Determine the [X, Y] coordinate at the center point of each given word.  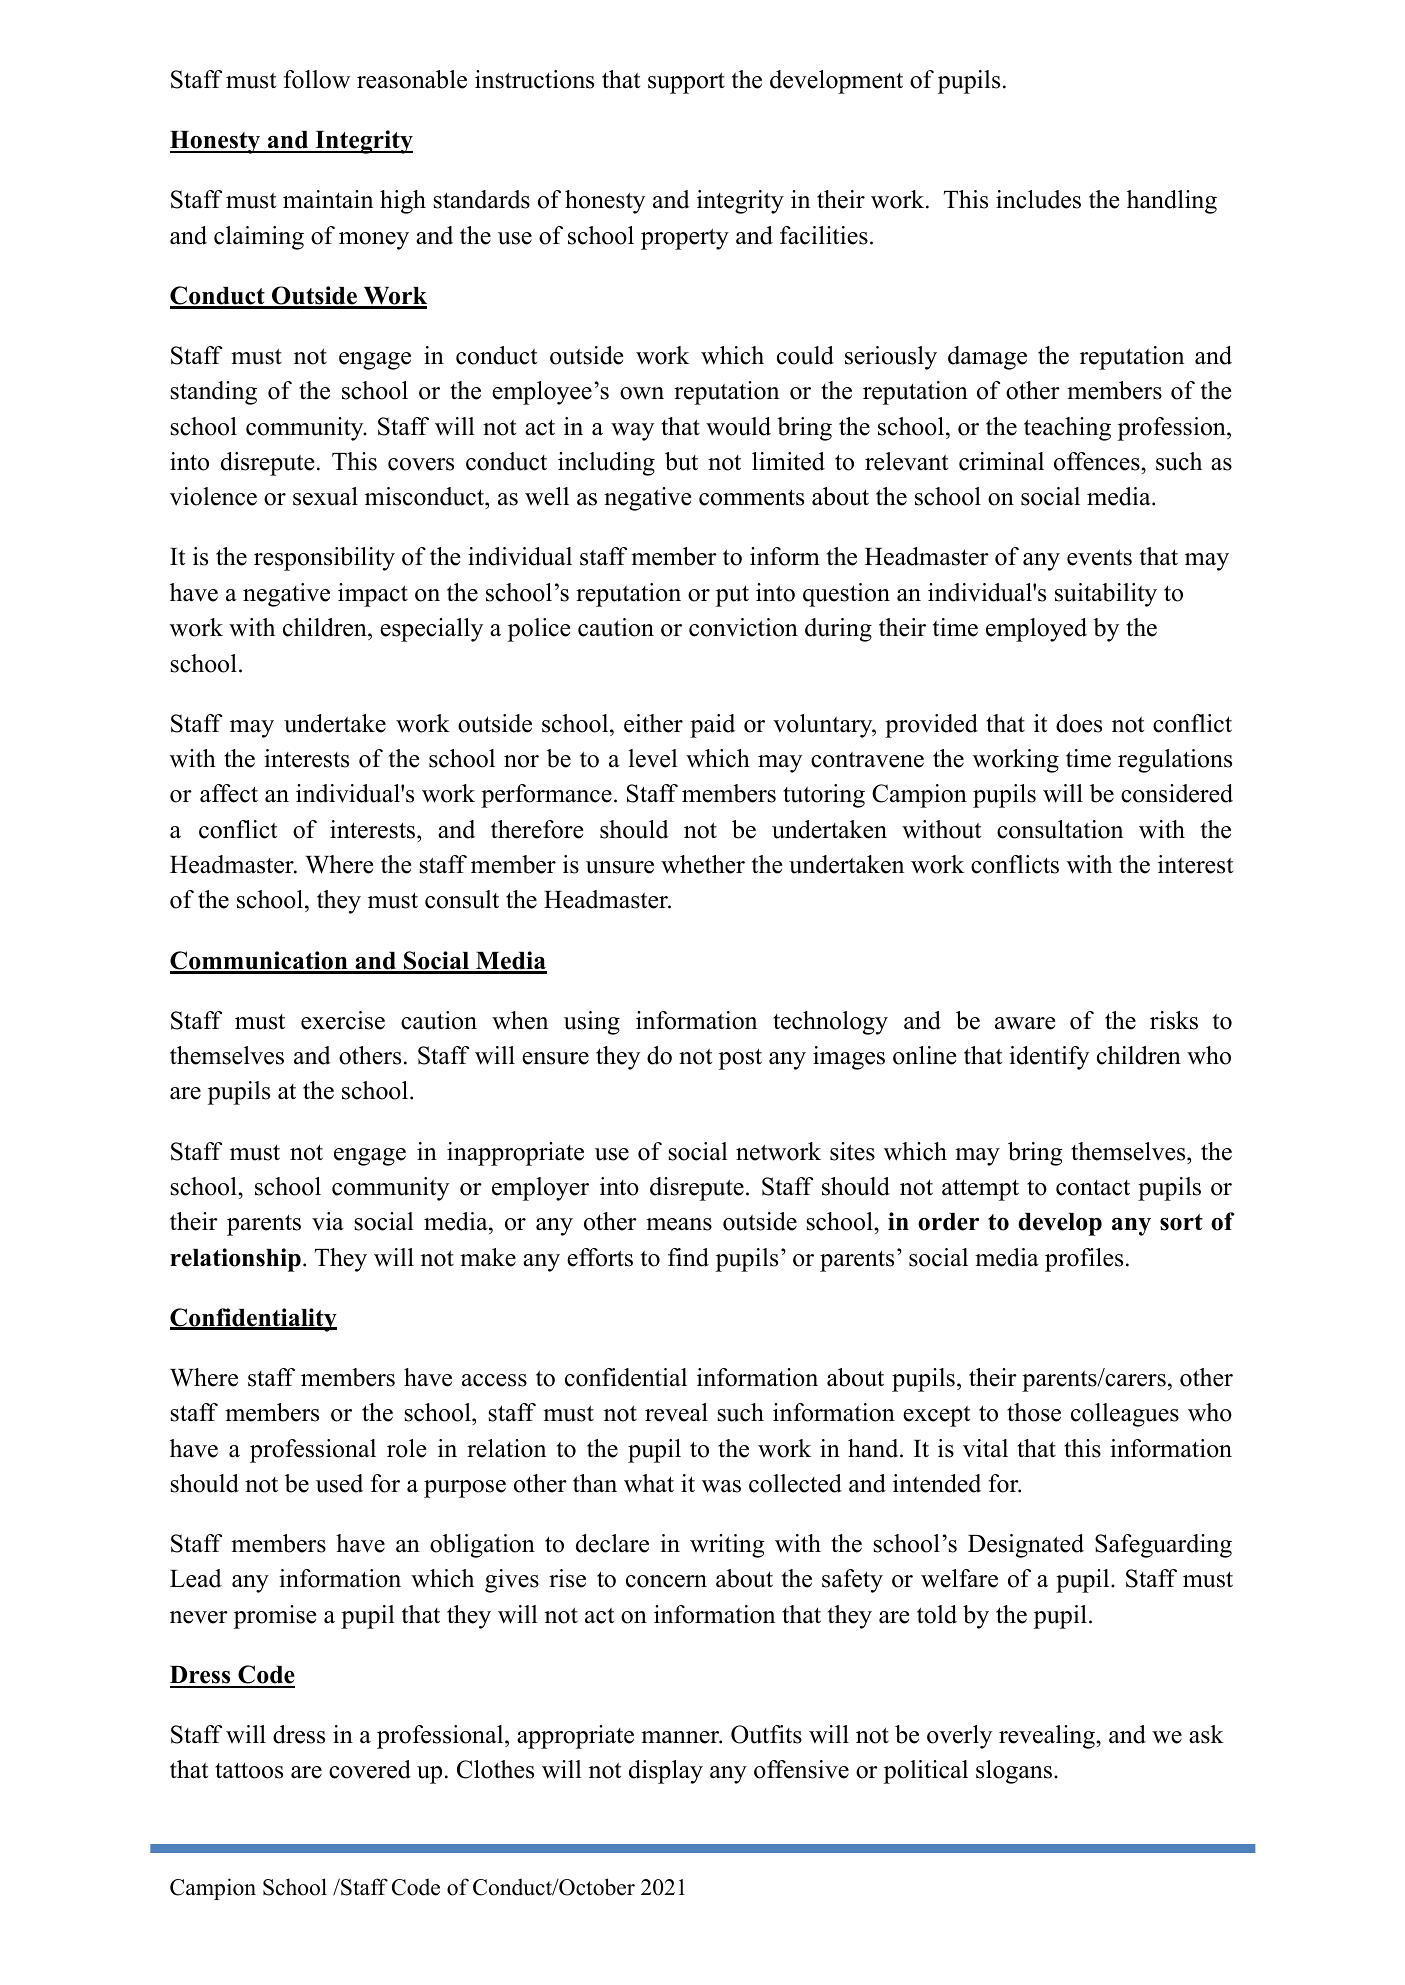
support [686, 83]
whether [703, 864]
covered [370, 1769]
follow [317, 79]
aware [1025, 1023]
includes [1038, 199]
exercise [343, 1020]
